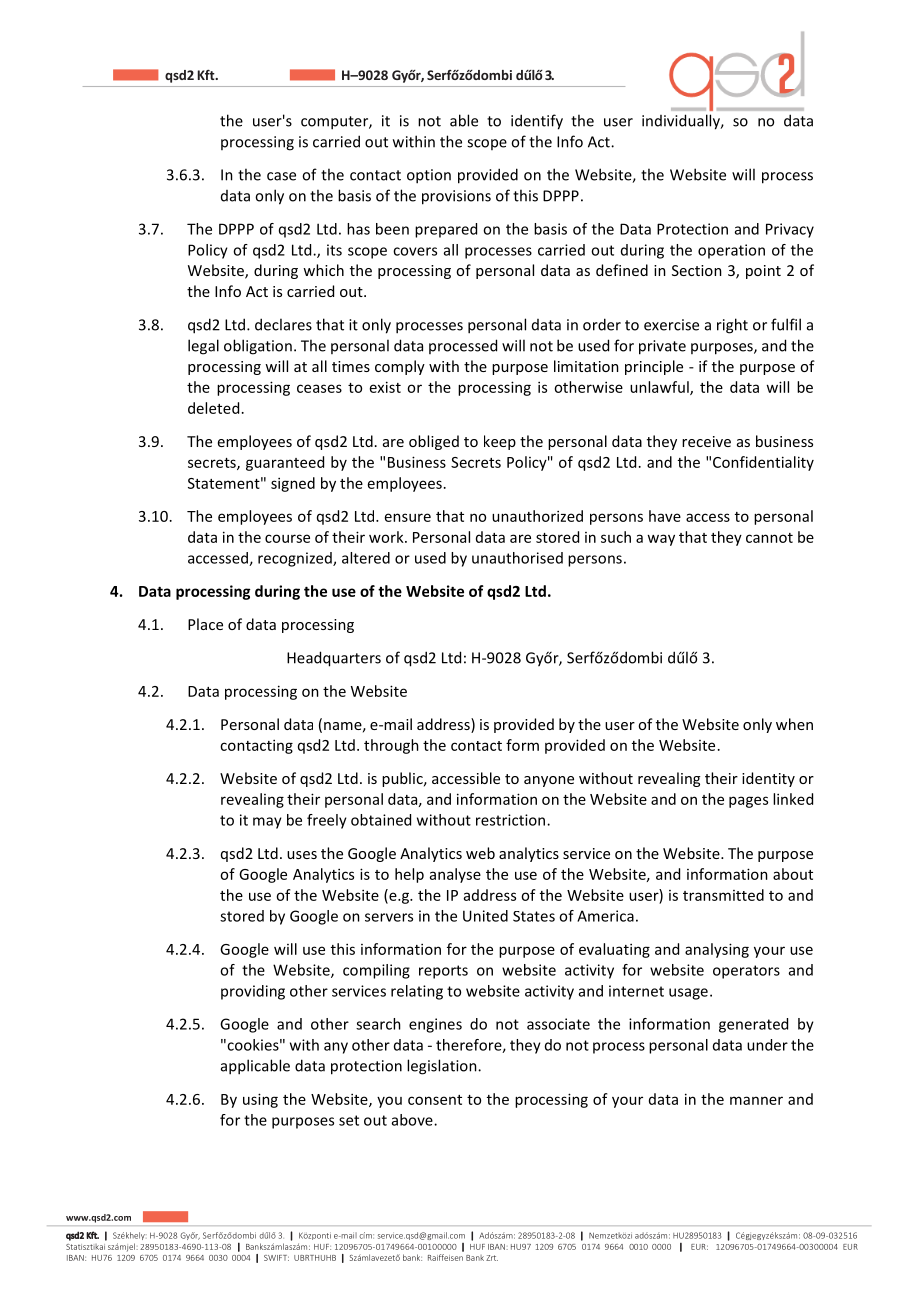  Describe the element at coordinates (756, 1100) in the screenshot. I see `manner` at that location.
